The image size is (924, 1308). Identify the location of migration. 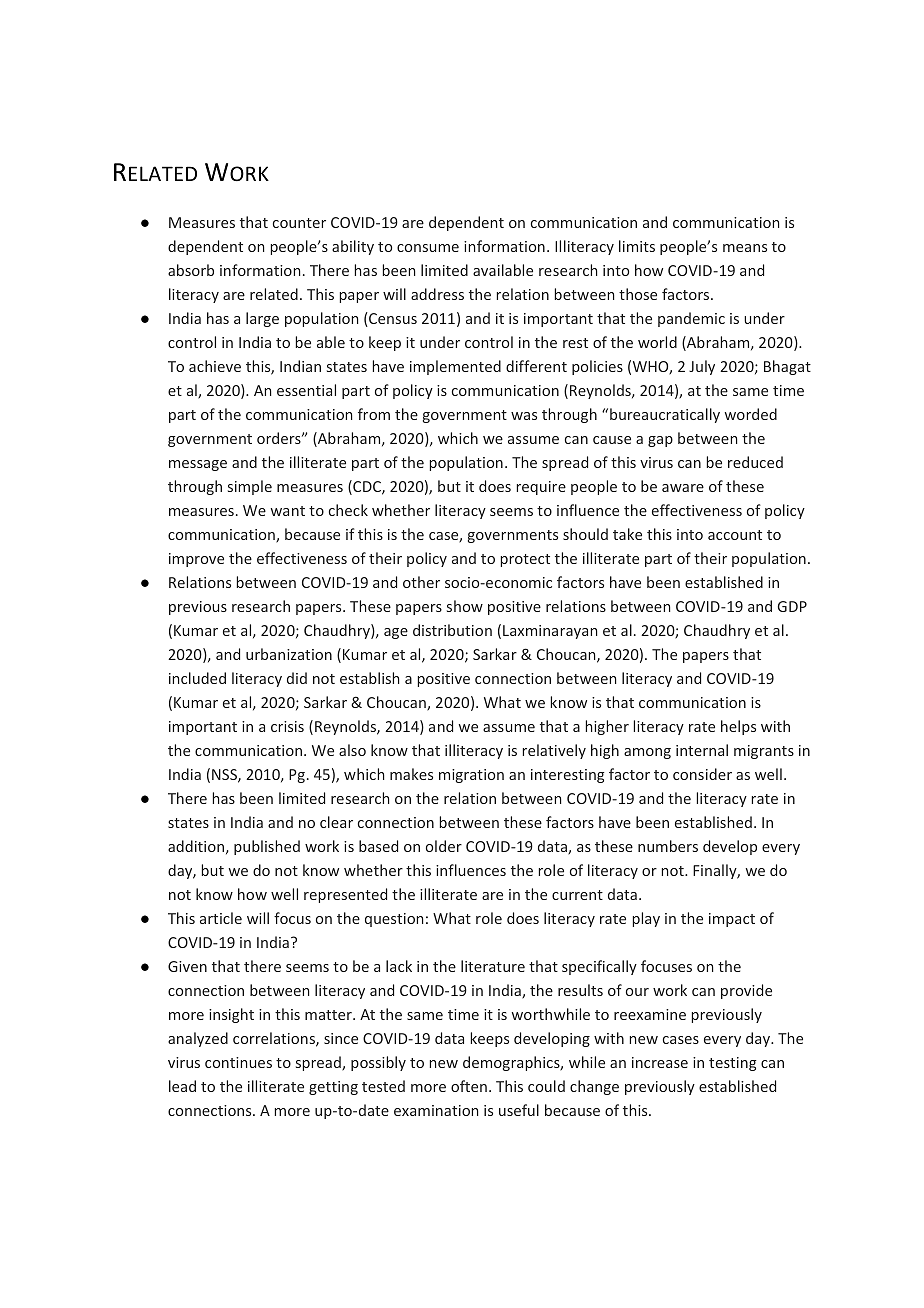
(471, 776).
